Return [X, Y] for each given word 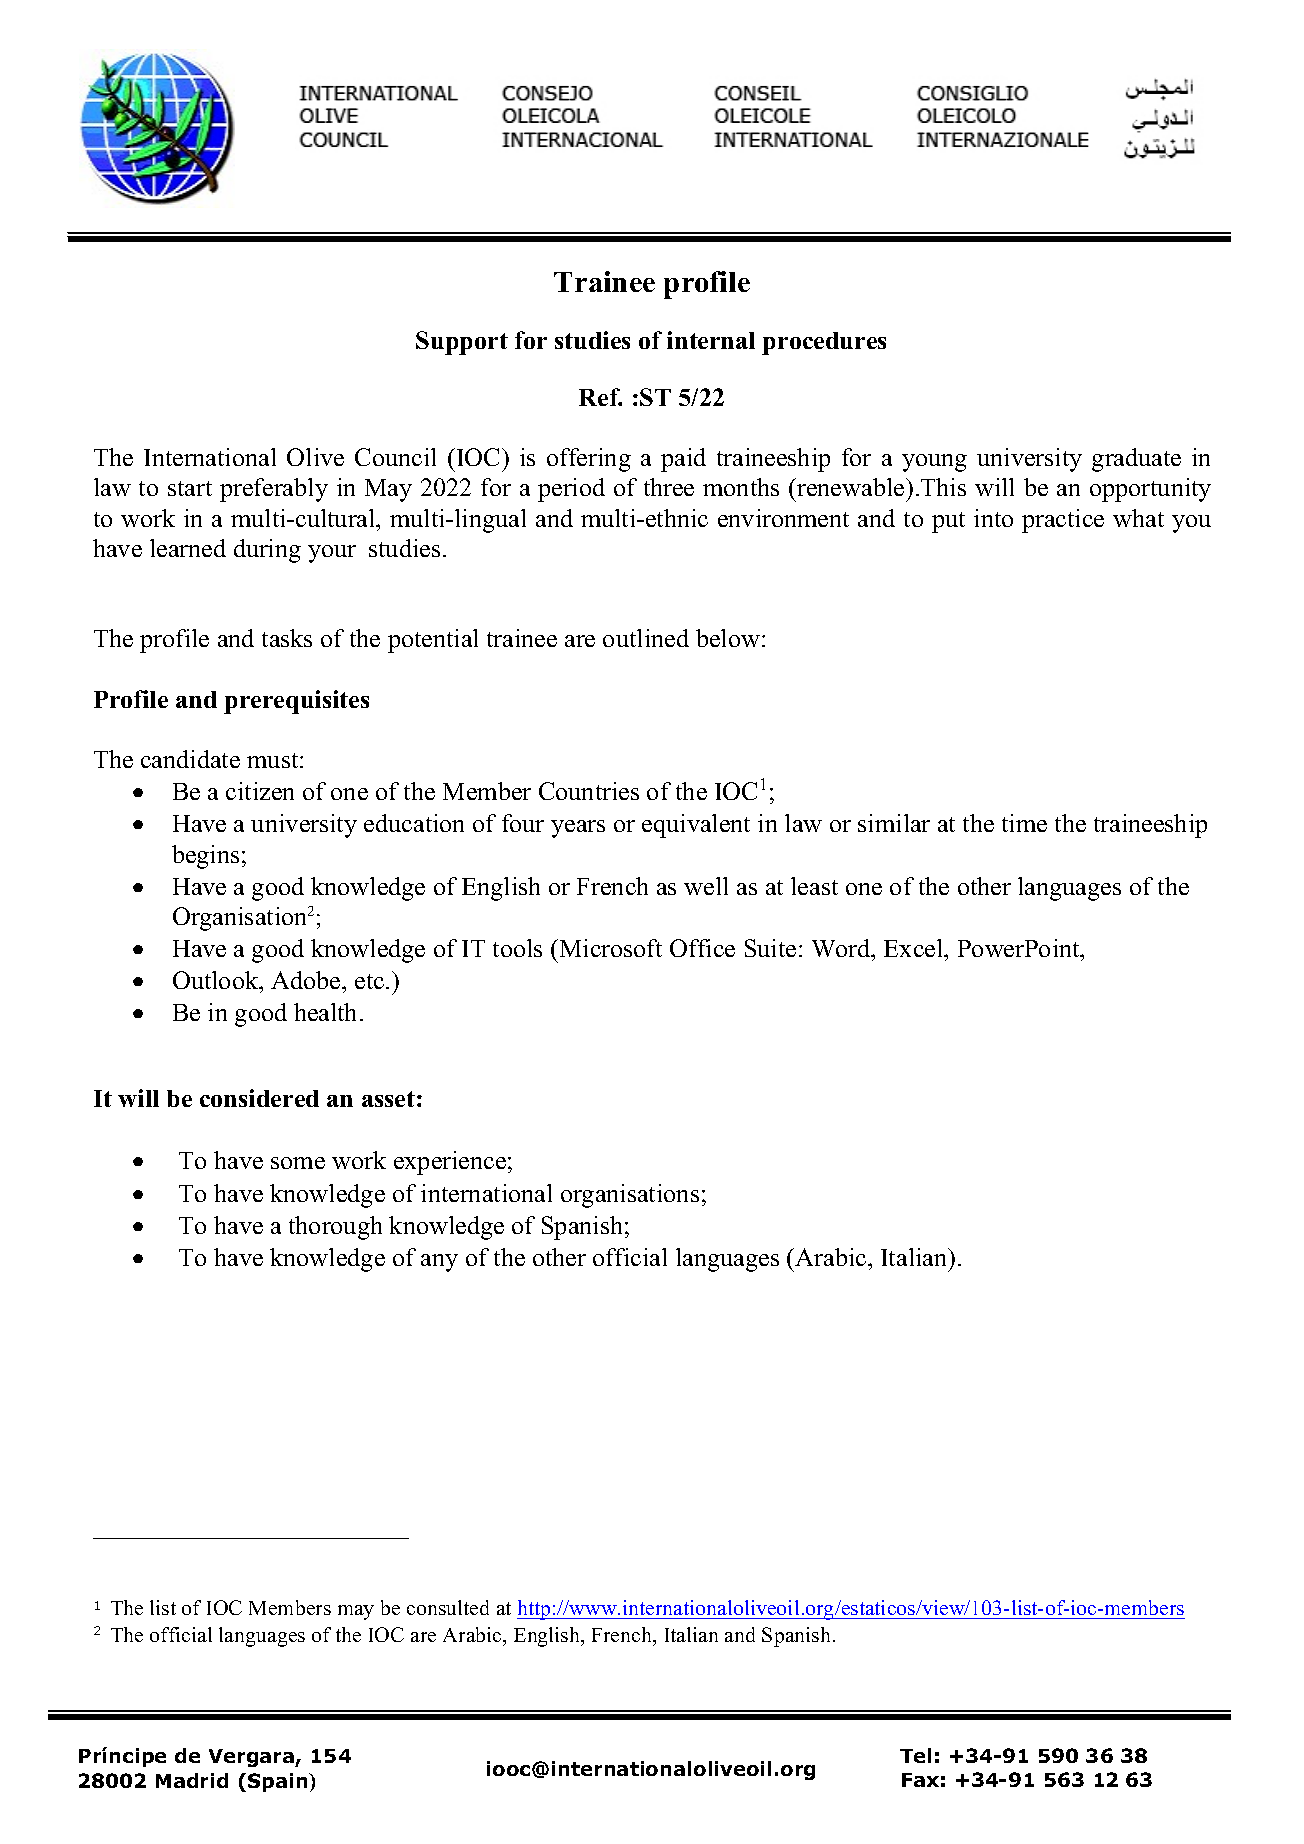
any [439, 1263]
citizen [260, 791]
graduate [1136, 460]
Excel [915, 948]
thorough [335, 1228]
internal [711, 340]
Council [395, 457]
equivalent [696, 826]
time [1024, 823]
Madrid [192, 1780]
